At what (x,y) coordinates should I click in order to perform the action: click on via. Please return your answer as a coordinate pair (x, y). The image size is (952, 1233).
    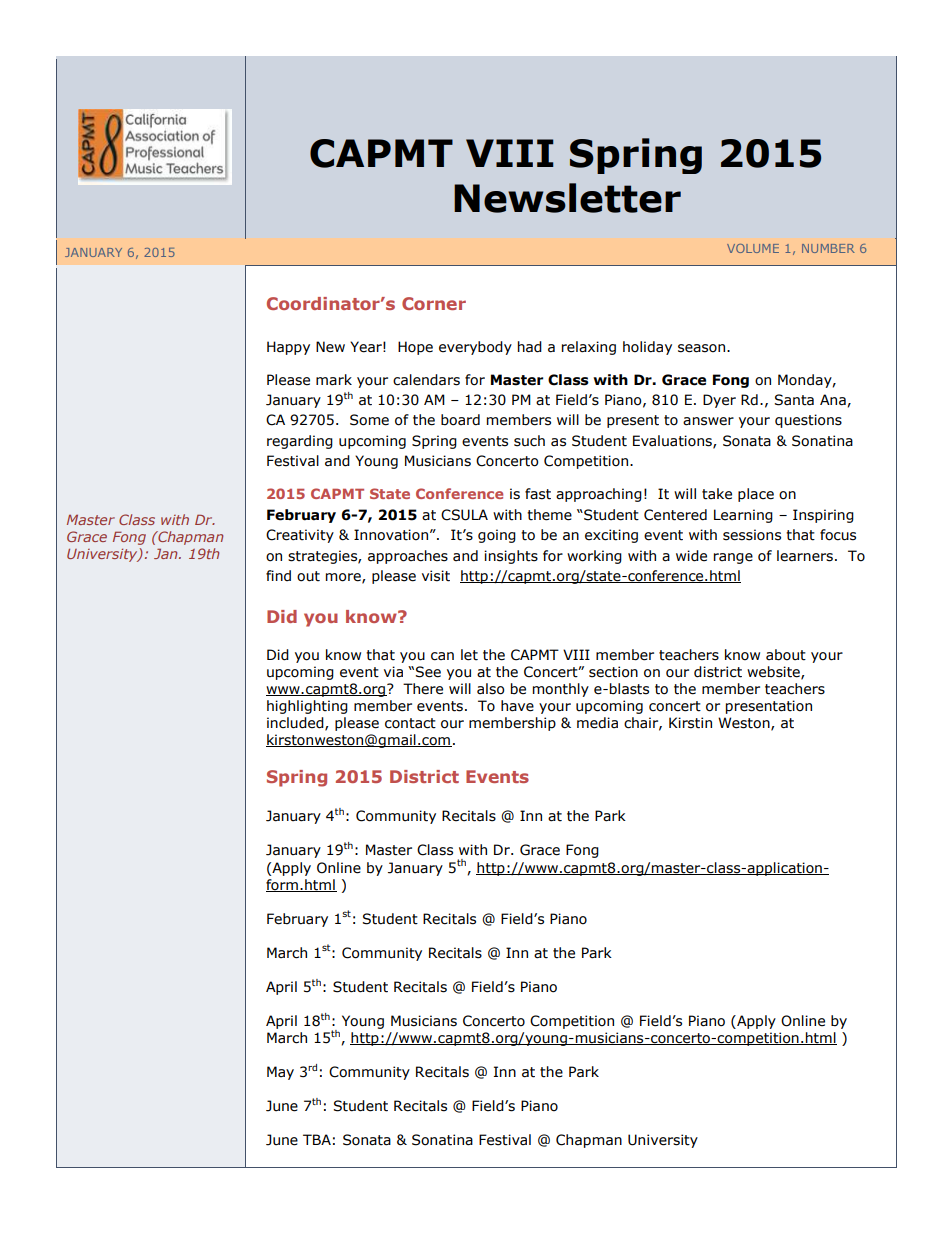
    Looking at the image, I should click on (393, 671).
